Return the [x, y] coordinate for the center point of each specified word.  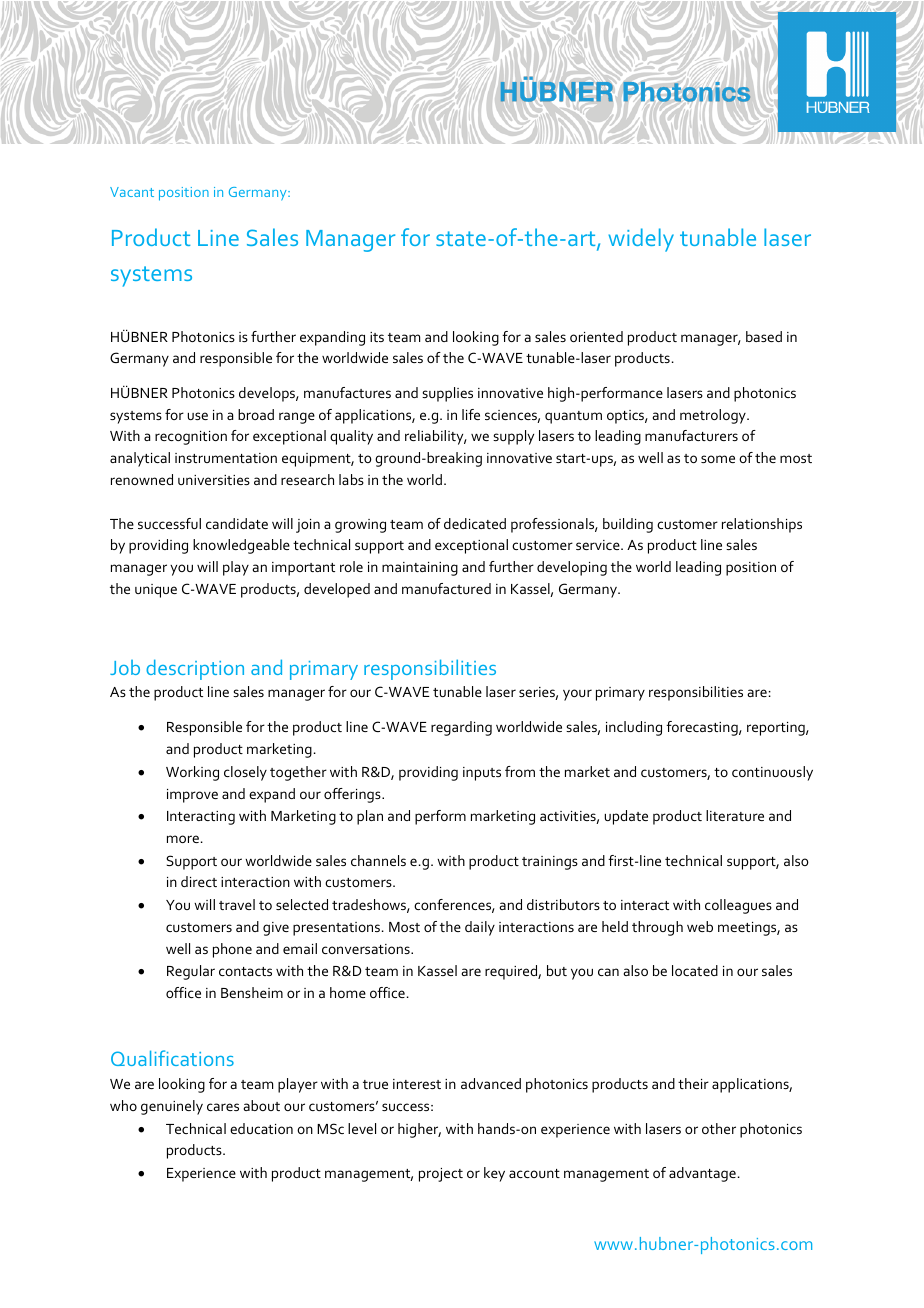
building [628, 525]
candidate [237, 523]
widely [641, 240]
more [183, 839]
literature [735, 815]
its [377, 337]
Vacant [132, 192]
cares [223, 1107]
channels [378, 860]
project [441, 1175]
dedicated [475, 523]
